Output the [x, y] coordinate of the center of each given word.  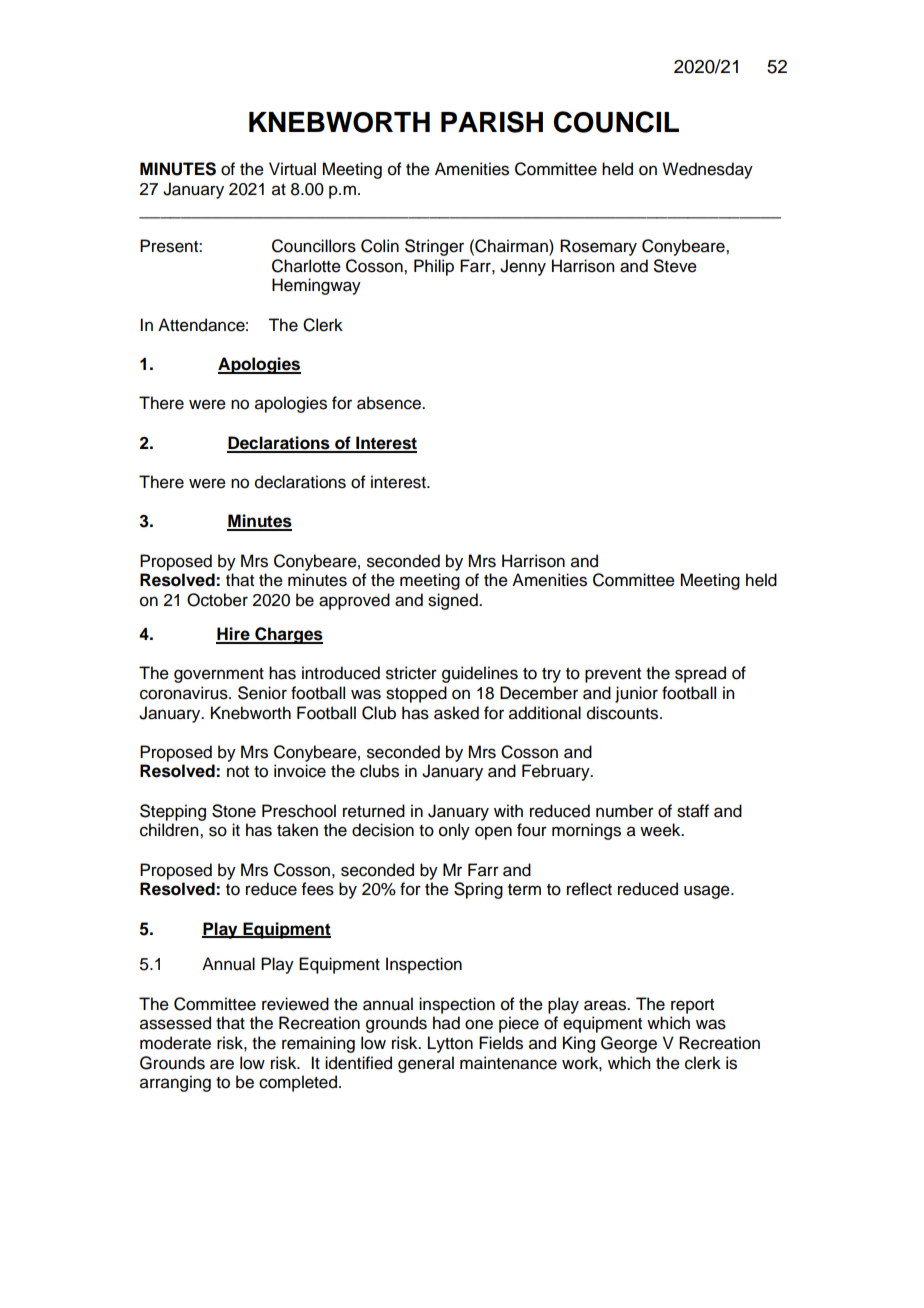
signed [454, 601]
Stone [234, 811]
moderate [175, 1043]
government [219, 675]
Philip [434, 267]
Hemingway [316, 286]
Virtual [292, 169]
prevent [613, 675]
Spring [478, 890]
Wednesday [707, 170]
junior [636, 694]
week [661, 830]
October [217, 600]
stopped [416, 694]
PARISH [492, 122]
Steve [675, 266]
